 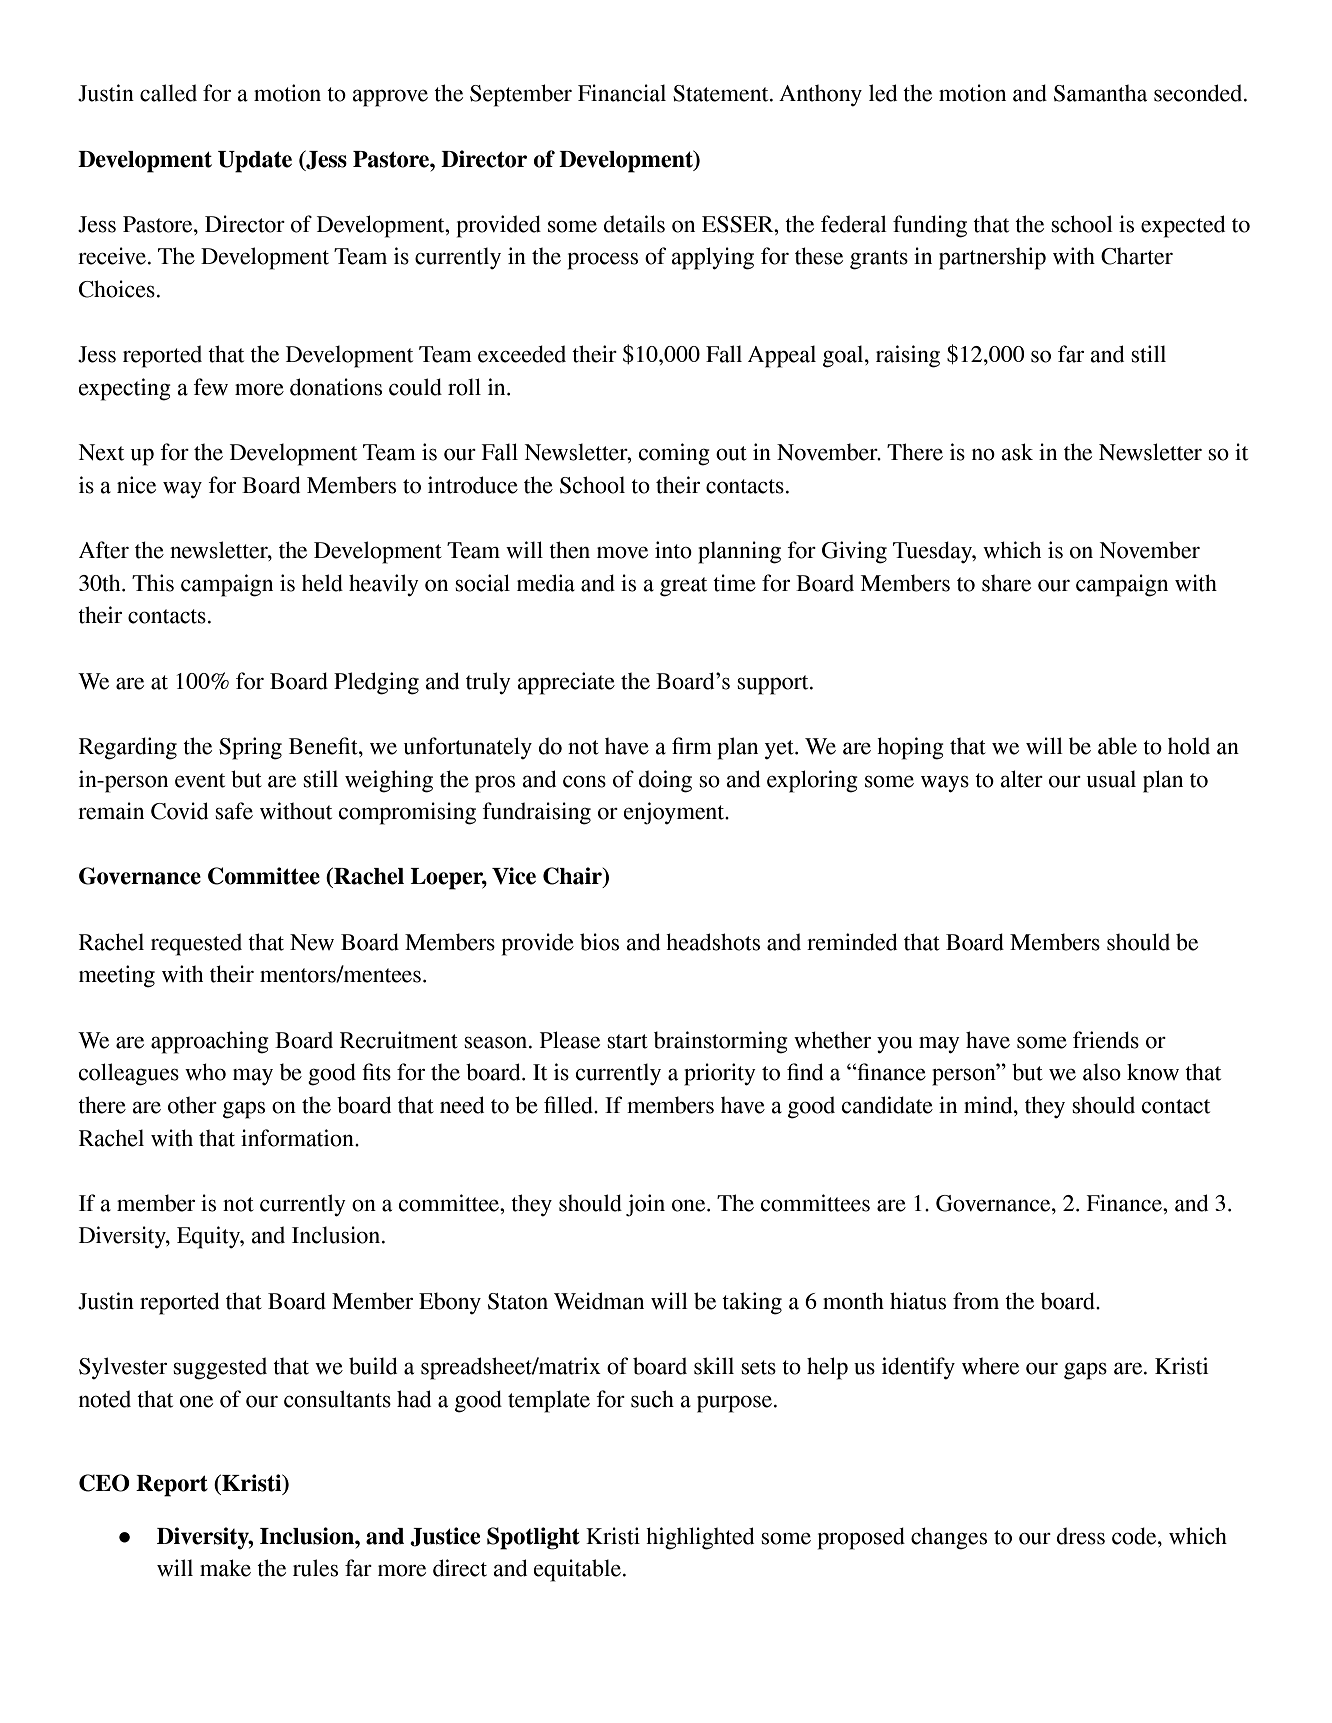 What do you see at coordinates (225, 1568) in the screenshot?
I see `make` at bounding box center [225, 1568].
